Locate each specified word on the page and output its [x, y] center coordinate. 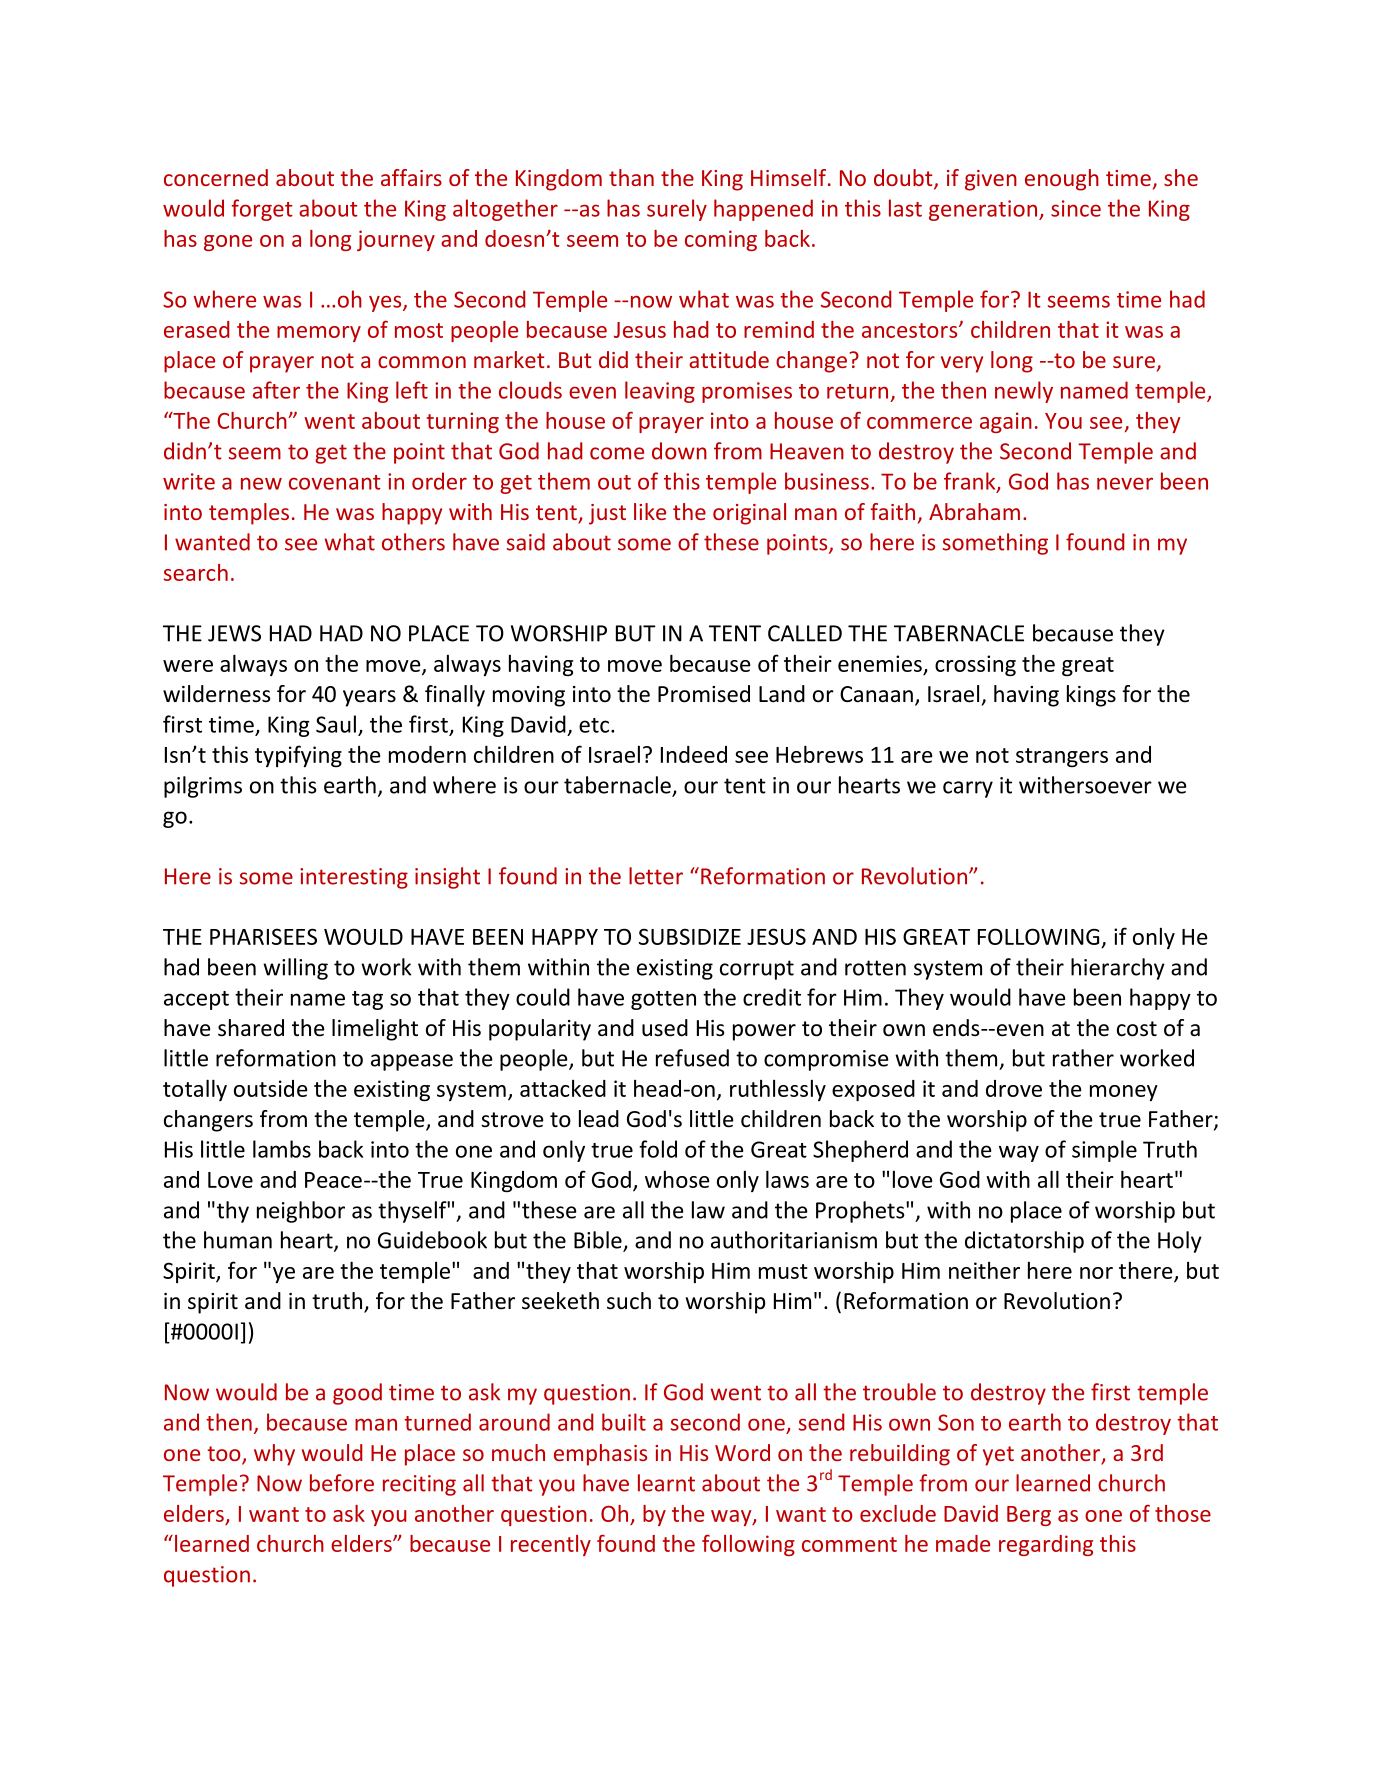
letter [656, 876]
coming [721, 240]
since [1076, 208]
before [342, 1483]
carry [968, 789]
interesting [354, 878]
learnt [666, 1483]
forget [262, 210]
